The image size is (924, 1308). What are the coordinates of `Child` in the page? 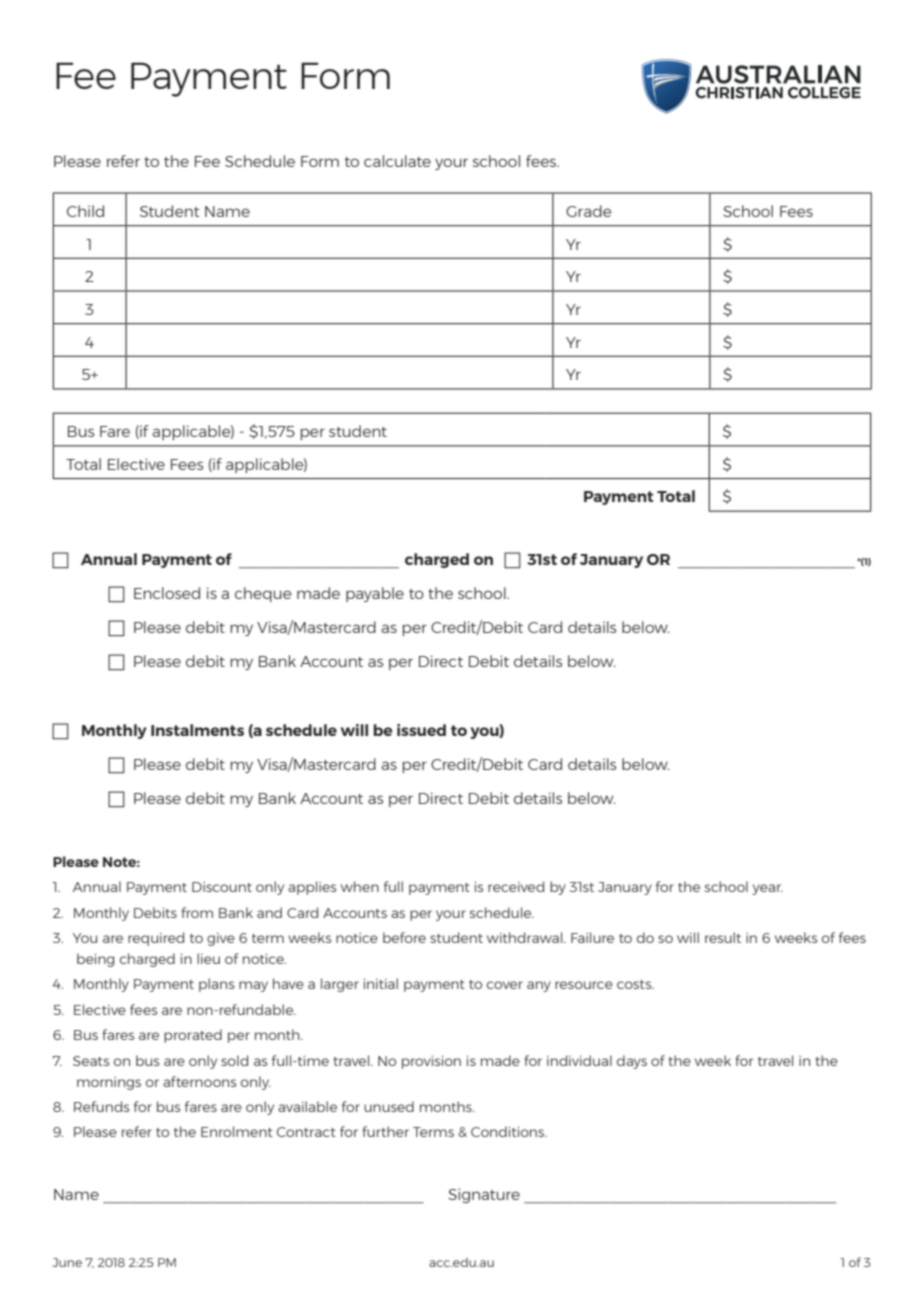 It's located at (85, 211).
